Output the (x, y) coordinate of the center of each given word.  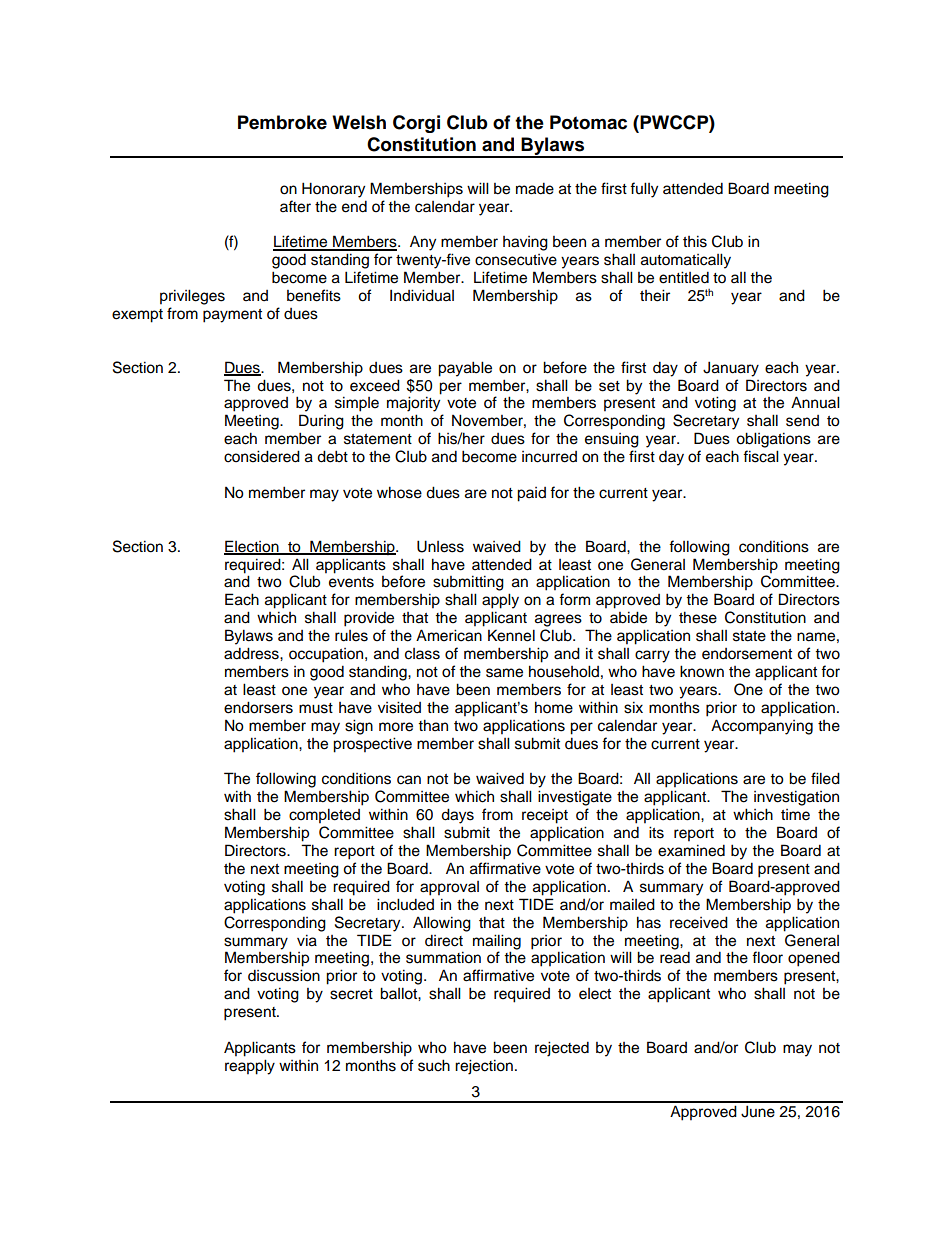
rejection (484, 1067)
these (698, 617)
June (758, 1111)
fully (644, 190)
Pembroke (282, 122)
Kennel (511, 635)
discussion (284, 975)
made (535, 188)
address (252, 653)
